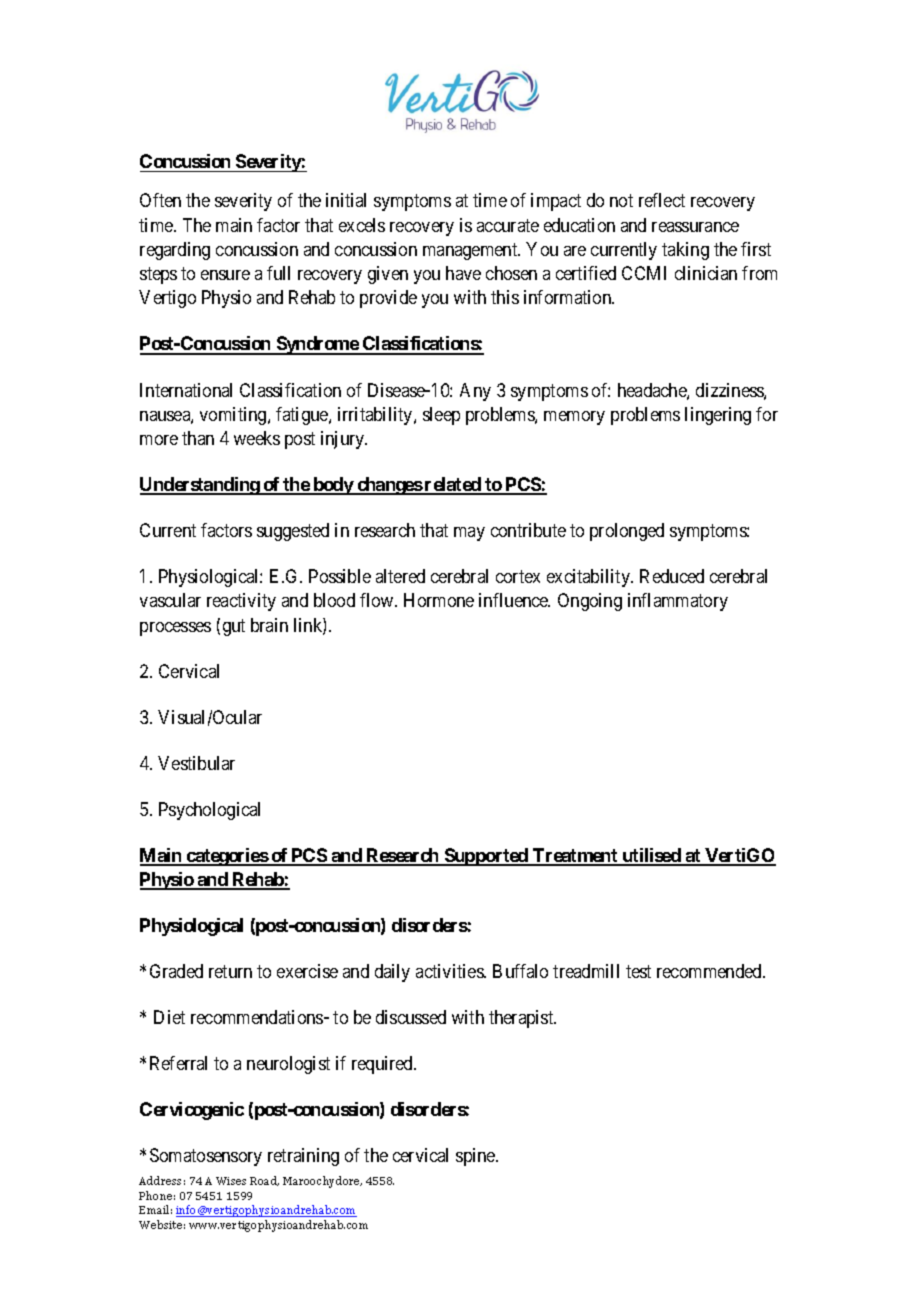 The width and height of the screenshot is (924, 1309). Describe the element at coordinates (225, 275) in the screenshot. I see `ensure` at that location.
